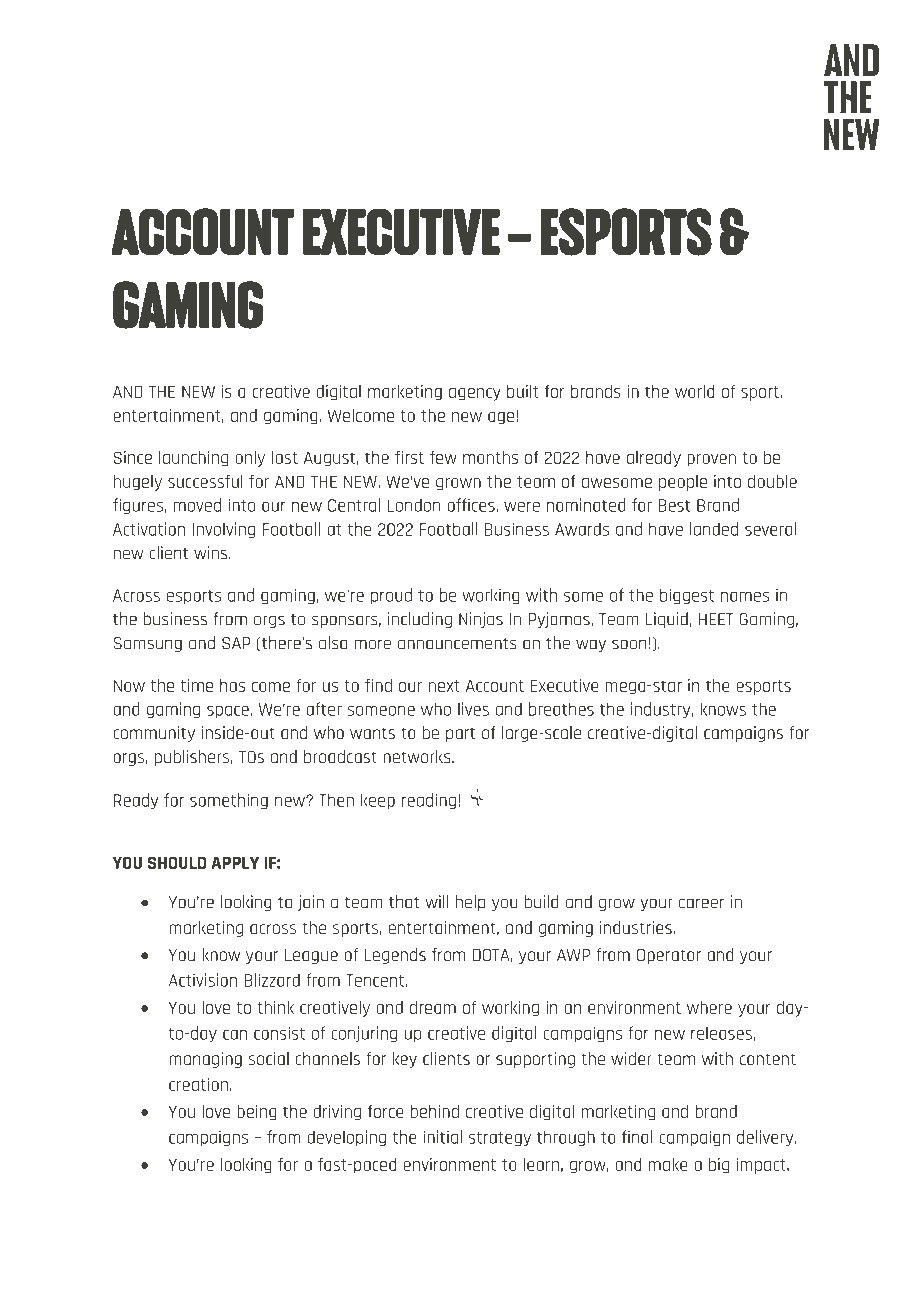 This image has width=924, height=1308. Describe the element at coordinates (669, 956) in the image. I see `Operator` at that location.
